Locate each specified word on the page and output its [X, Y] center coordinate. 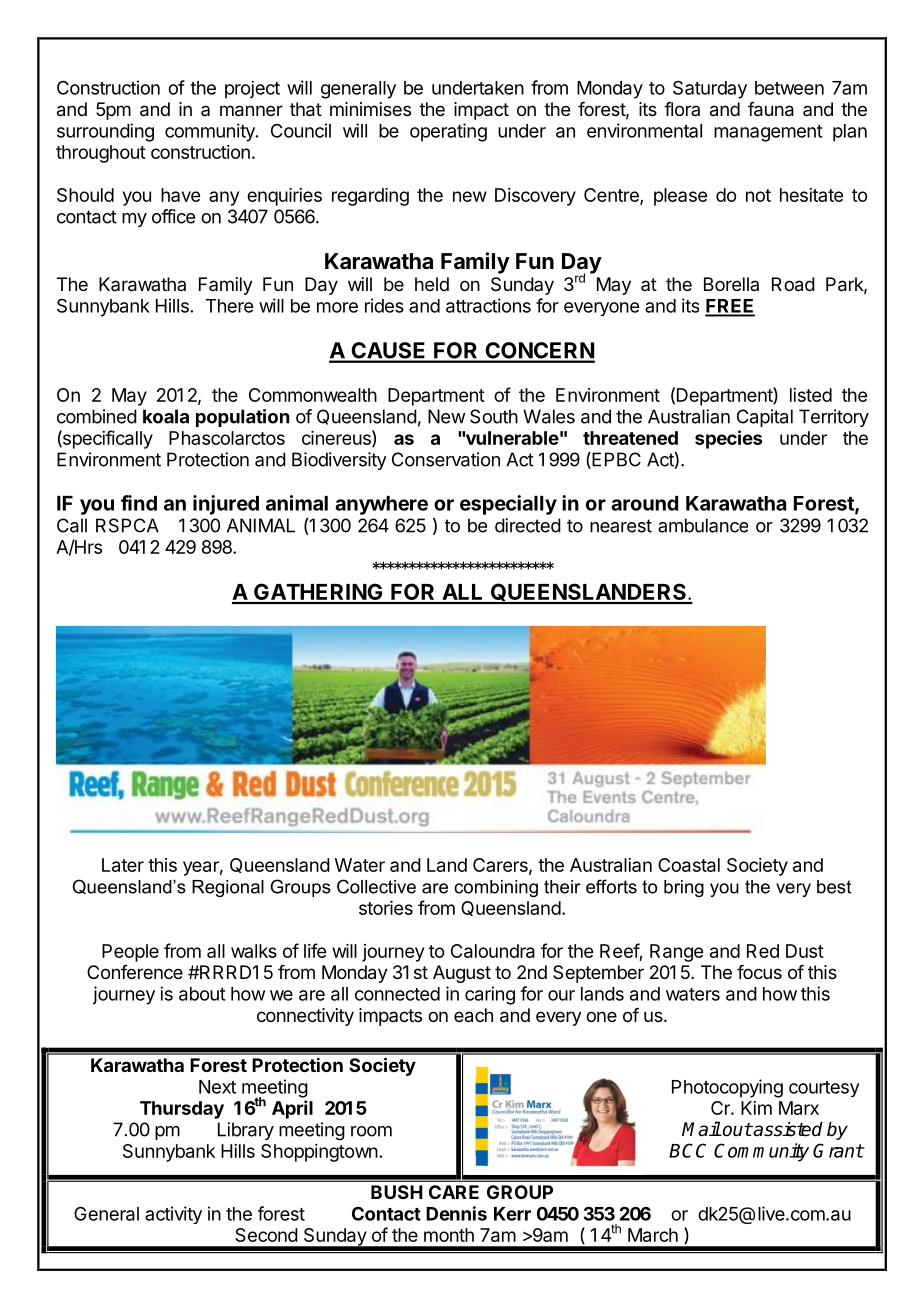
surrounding [105, 132]
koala [166, 416]
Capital [765, 418]
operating [448, 132]
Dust [805, 951]
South [494, 416]
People [130, 953]
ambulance [703, 525]
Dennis [456, 1213]
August [462, 974]
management [768, 133]
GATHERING [318, 593]
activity [173, 1215]
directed [528, 525]
